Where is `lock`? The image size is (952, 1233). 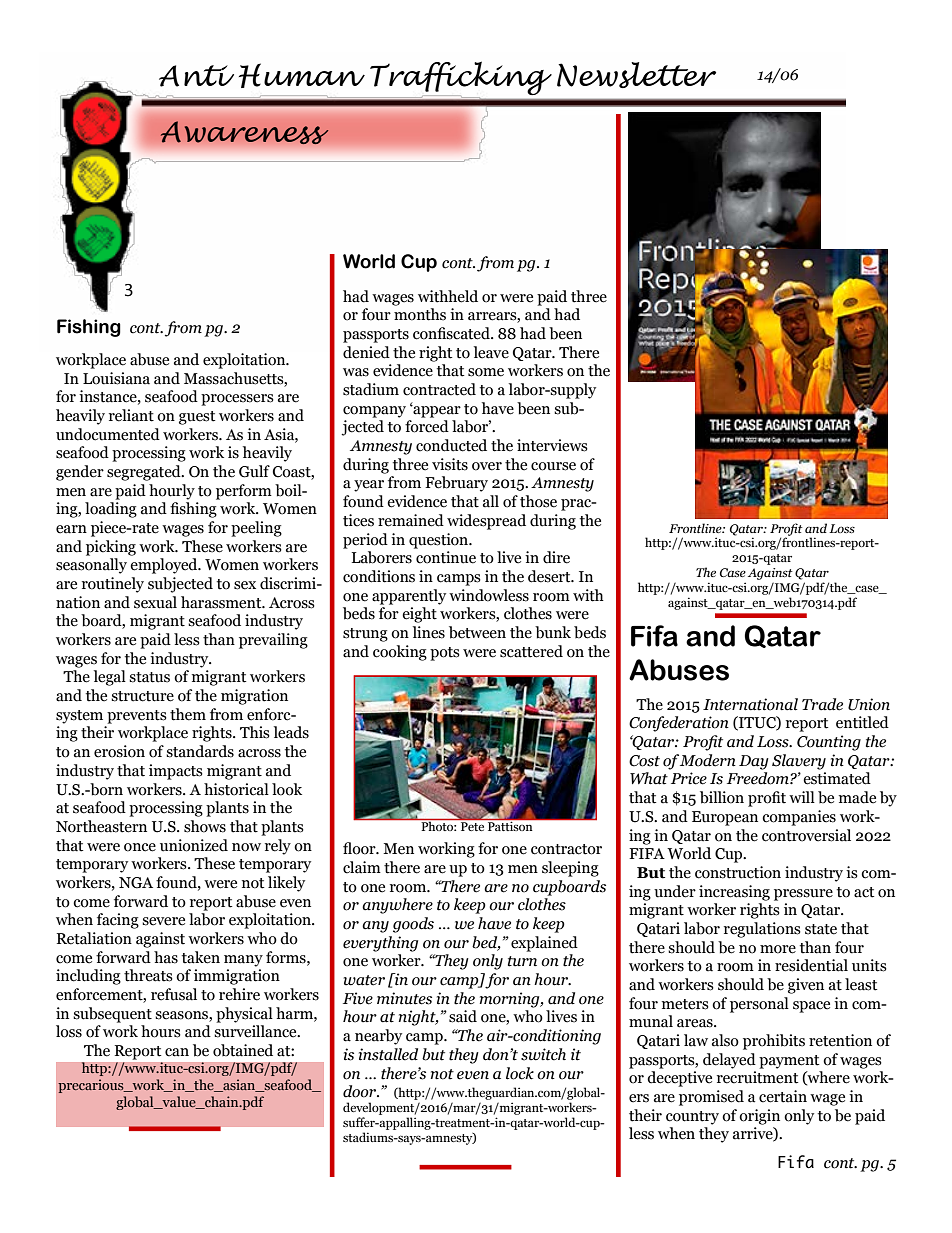 lock is located at coordinates (520, 1073).
